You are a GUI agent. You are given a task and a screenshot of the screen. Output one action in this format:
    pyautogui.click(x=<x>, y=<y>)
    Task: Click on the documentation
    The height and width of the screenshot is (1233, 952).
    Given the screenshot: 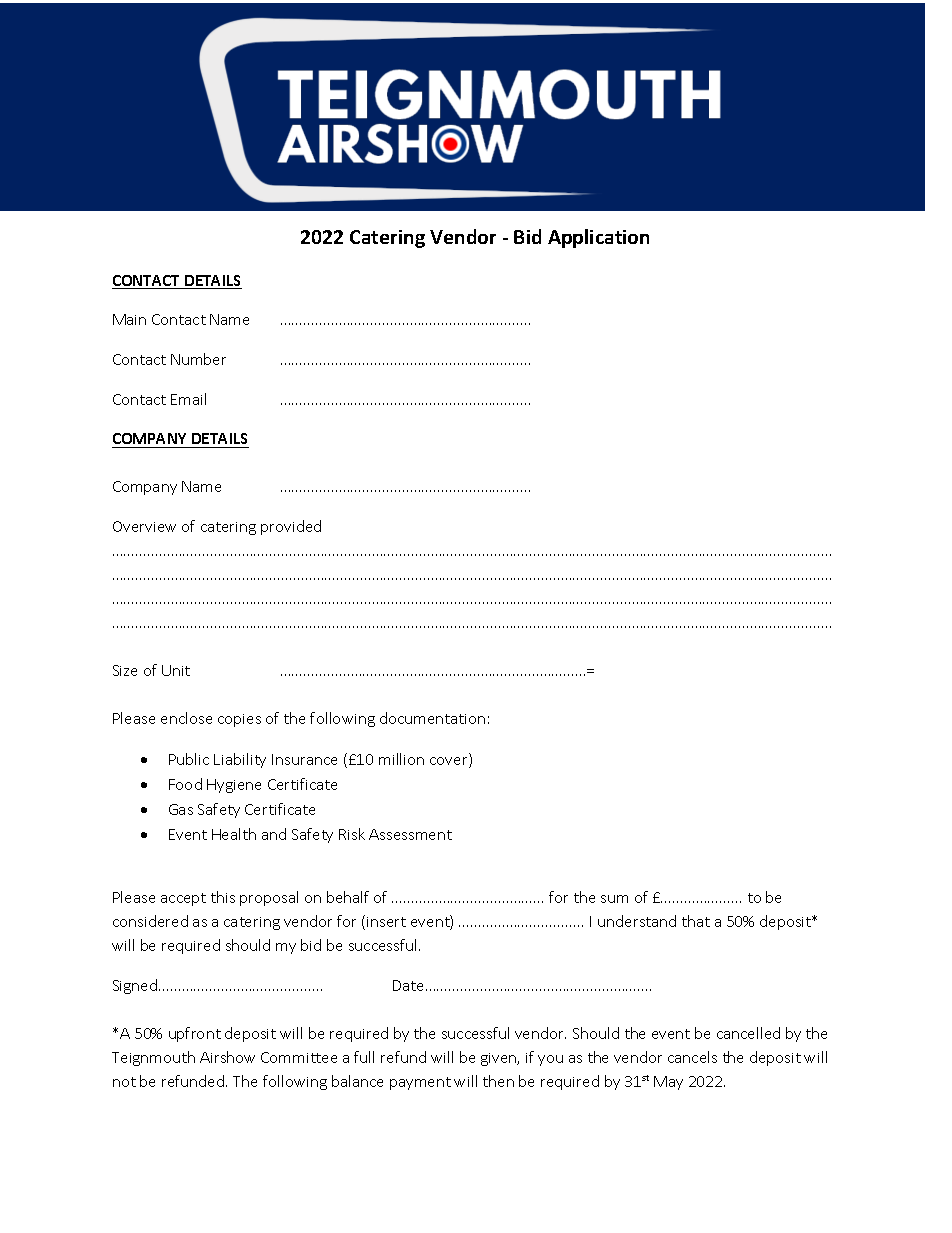 What is the action you would take?
    pyautogui.click(x=432, y=718)
